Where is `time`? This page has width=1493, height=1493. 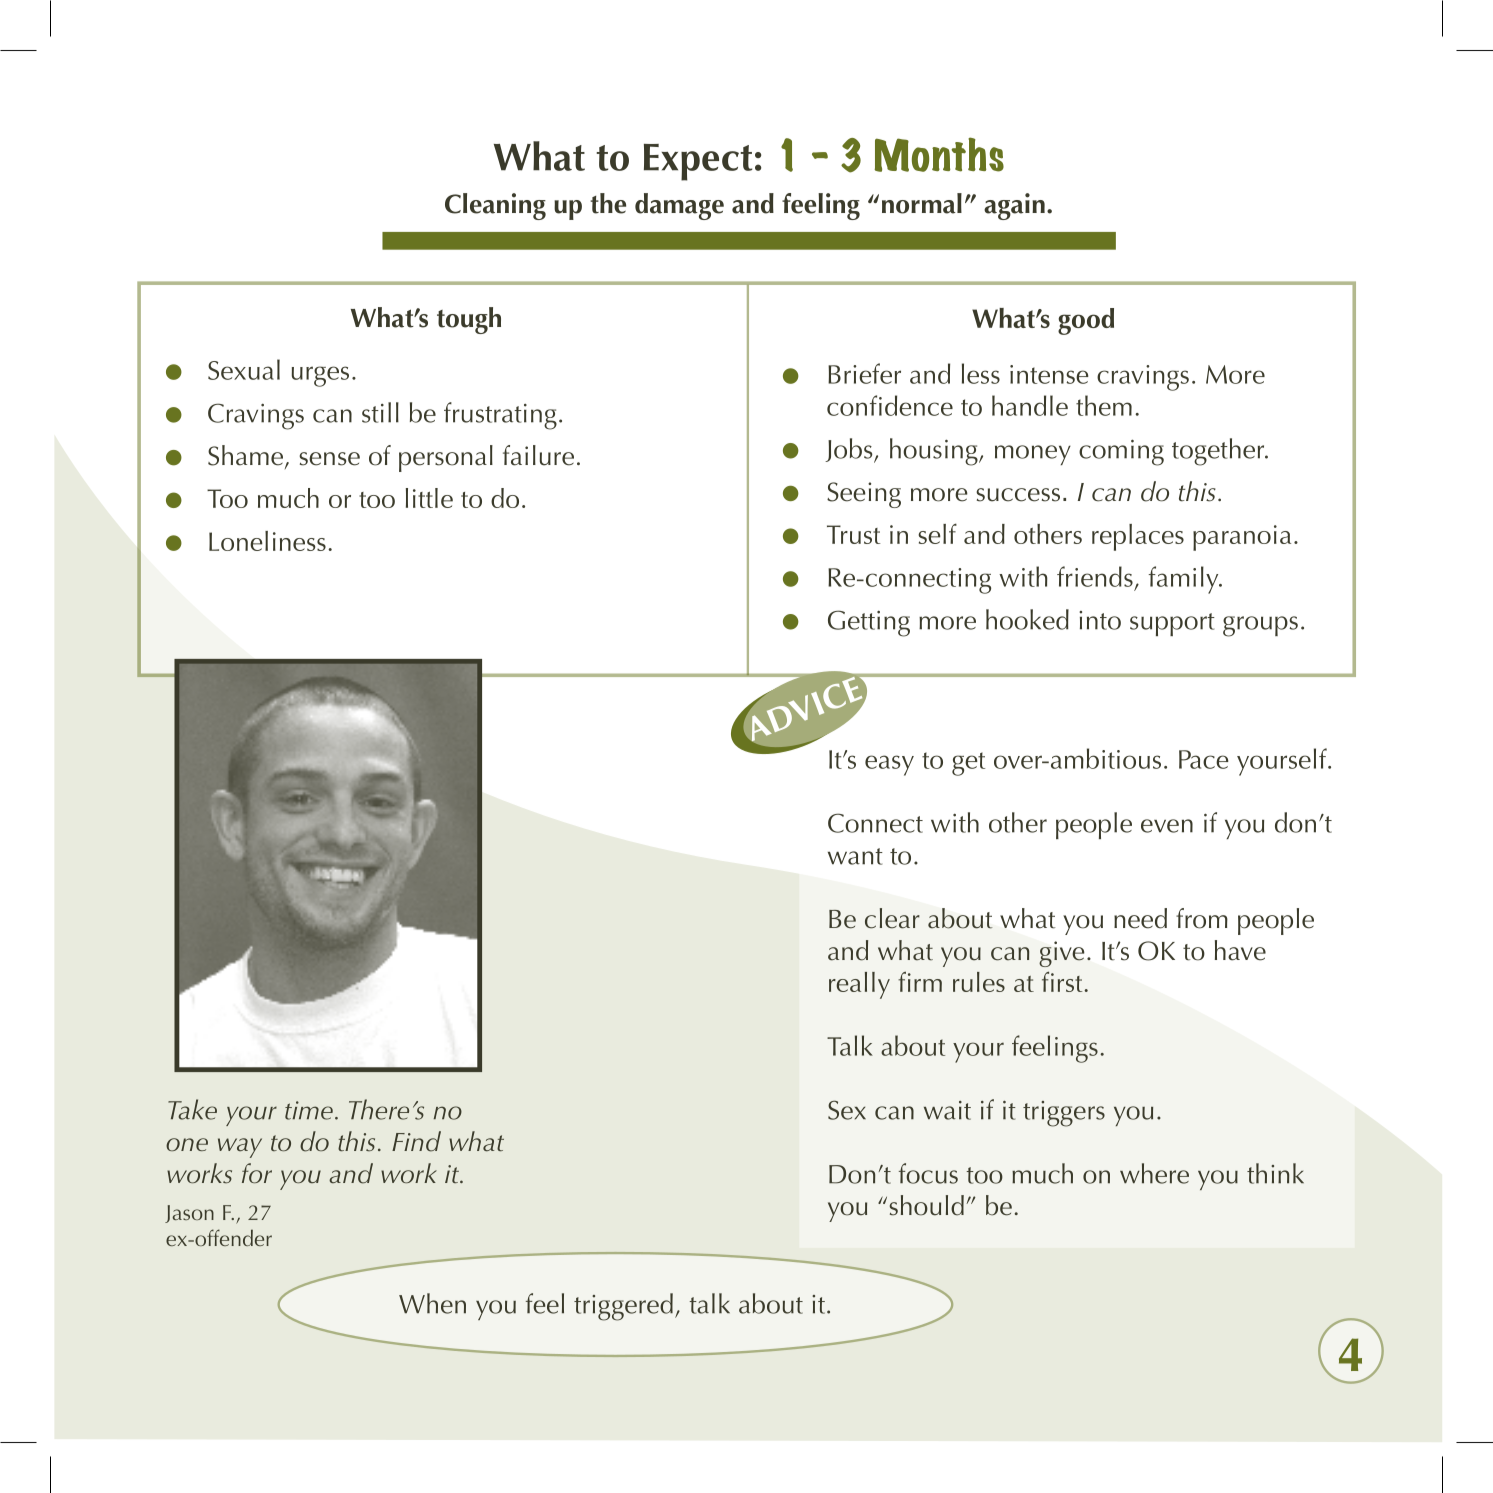 time is located at coordinates (309, 1110).
